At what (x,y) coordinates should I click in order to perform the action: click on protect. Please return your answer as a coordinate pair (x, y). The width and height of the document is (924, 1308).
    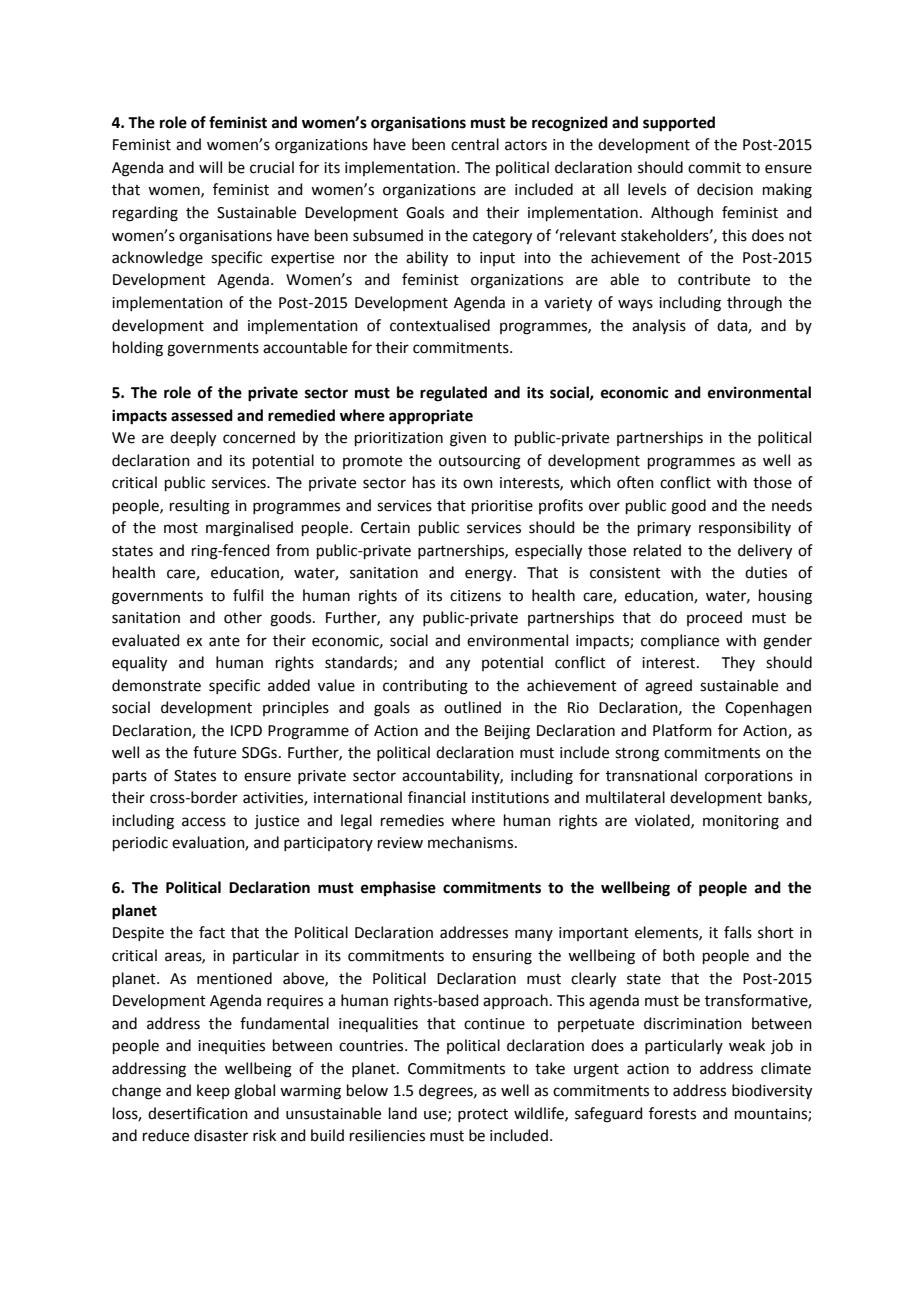
    Looking at the image, I should click on (483, 1115).
